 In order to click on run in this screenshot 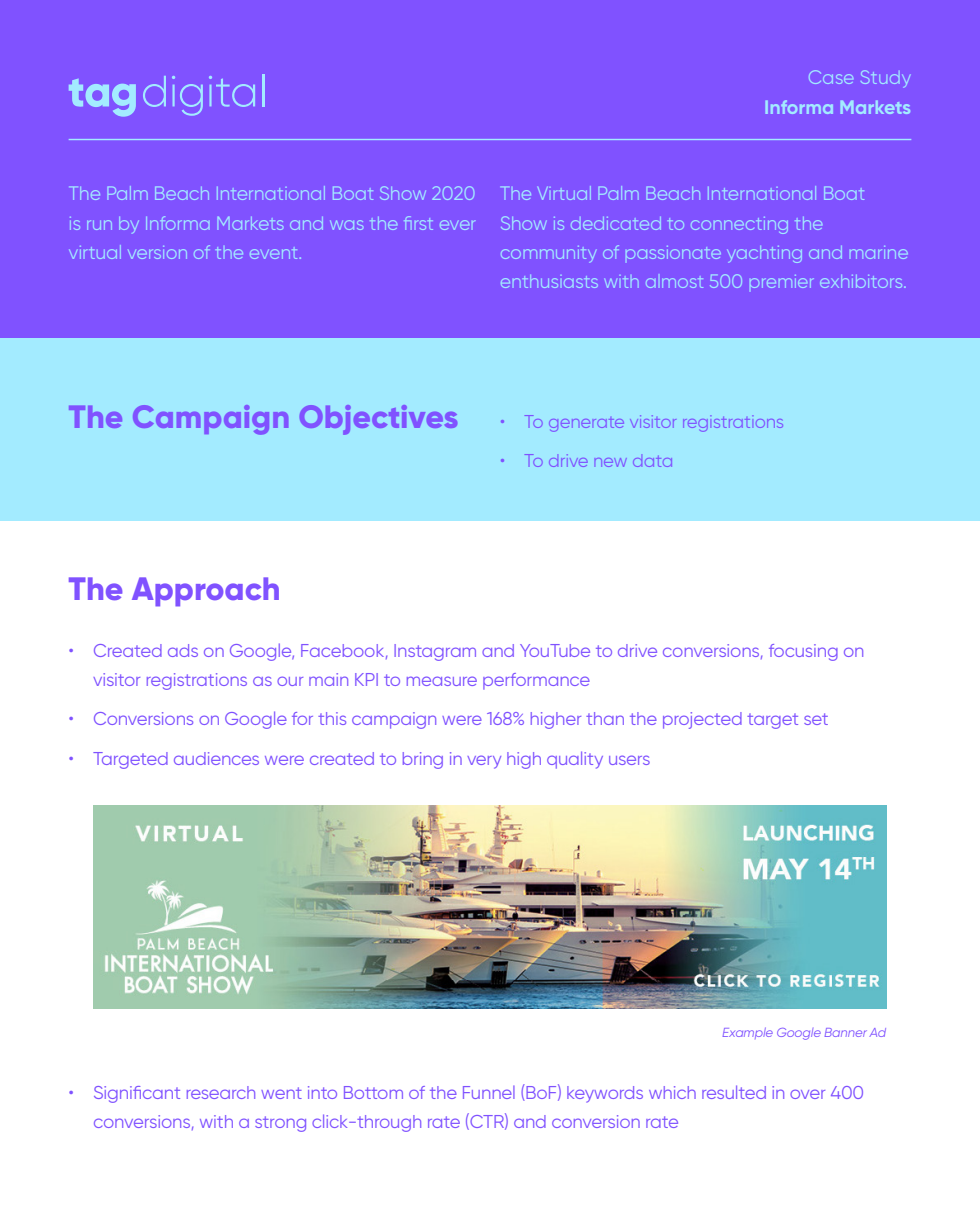, I will do `click(99, 225)`.
